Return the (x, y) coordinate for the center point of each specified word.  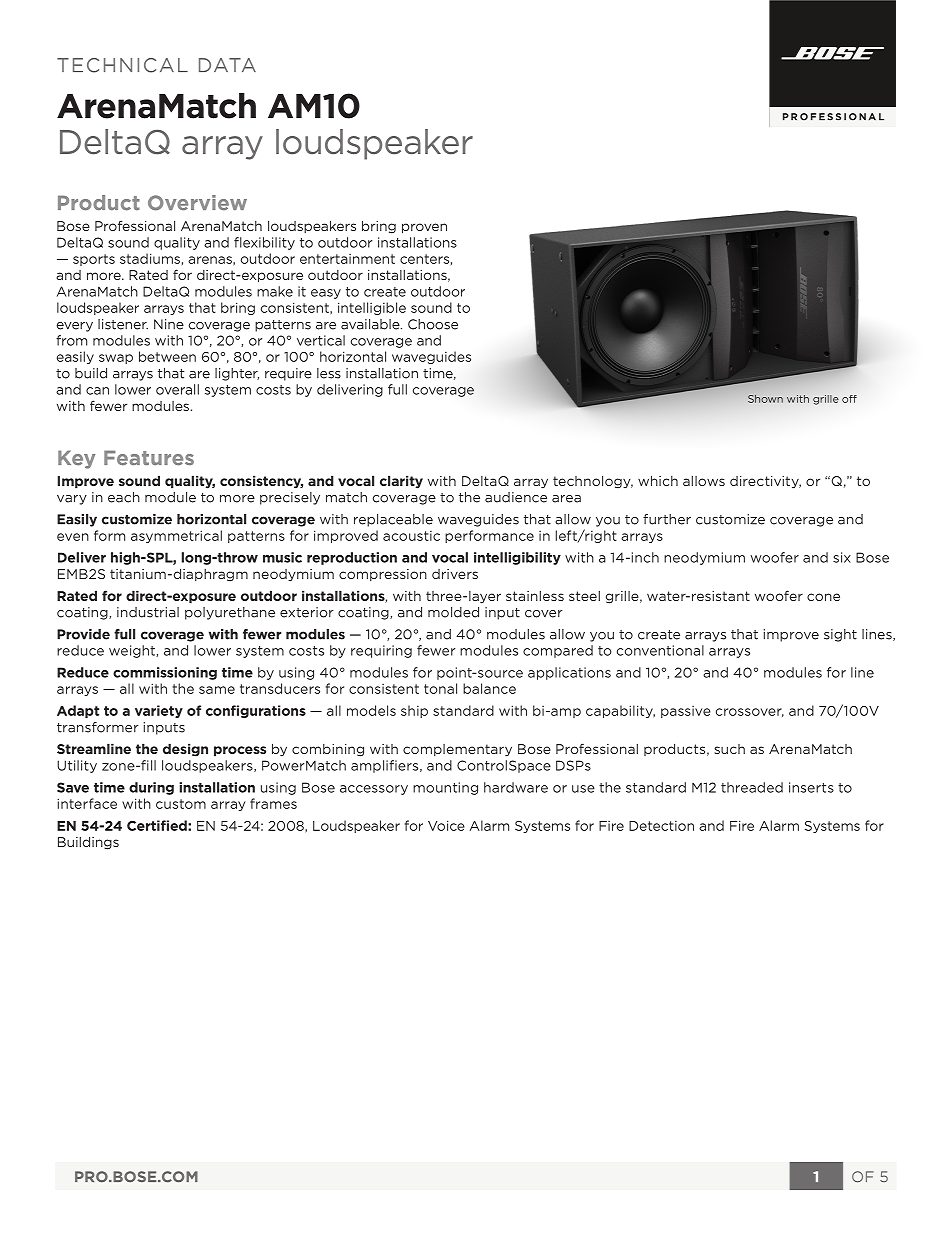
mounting (445, 788)
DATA (227, 65)
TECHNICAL (122, 65)
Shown (765, 399)
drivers (455, 574)
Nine (169, 324)
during (151, 788)
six (842, 557)
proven (424, 228)
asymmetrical (176, 536)
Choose (433, 324)
